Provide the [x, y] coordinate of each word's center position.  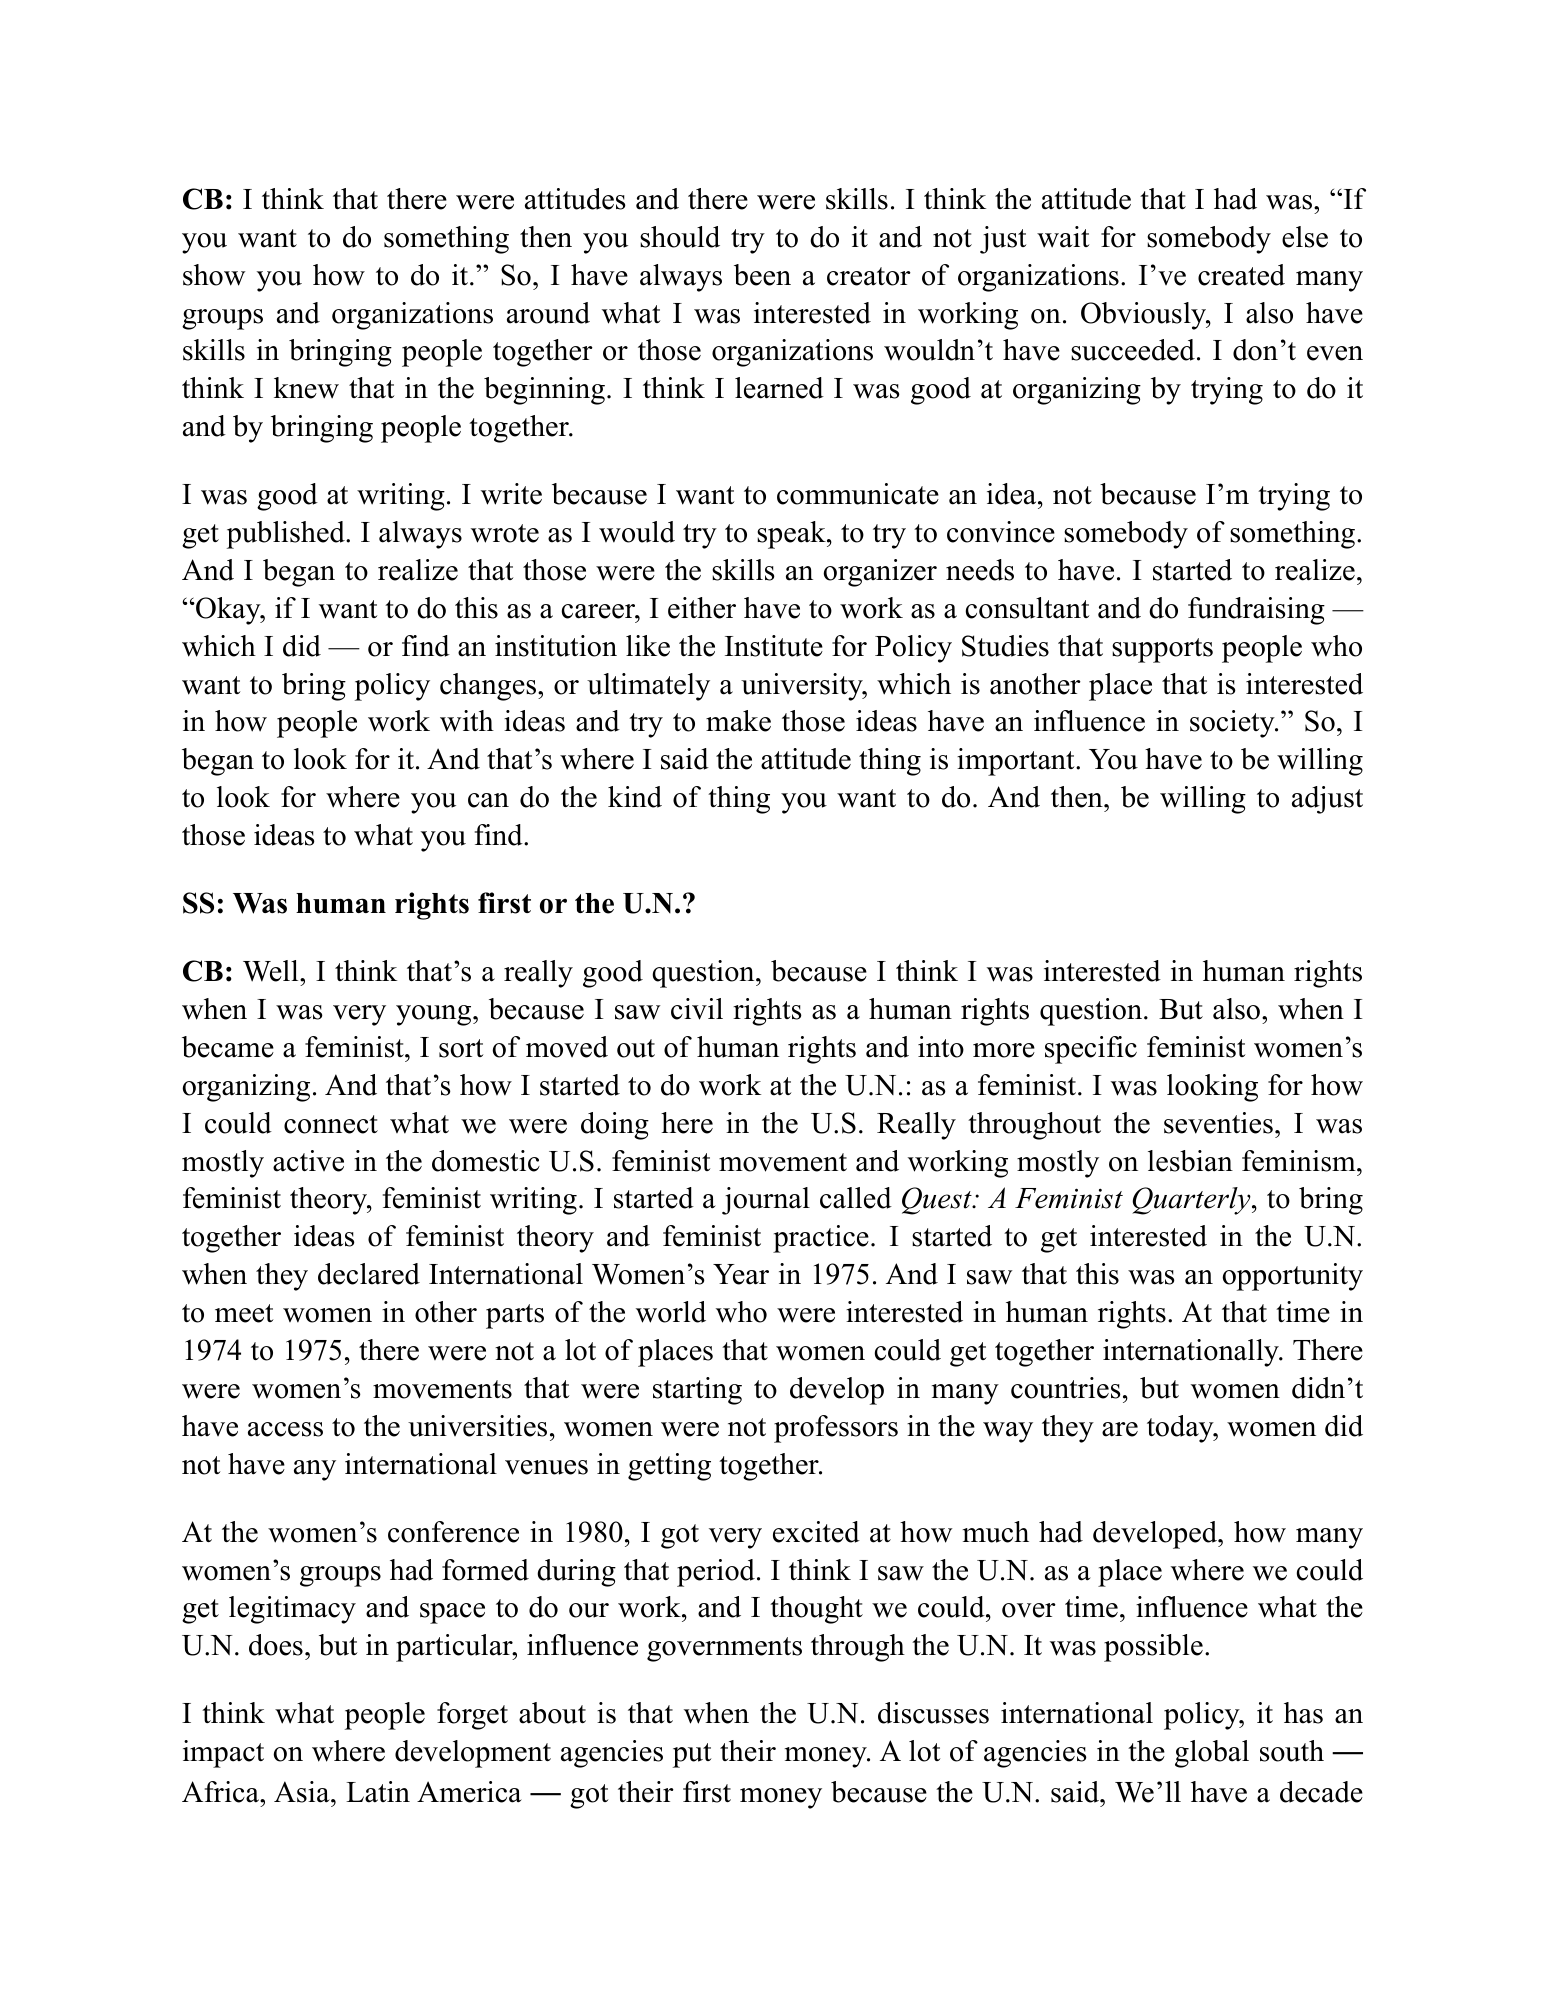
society [1233, 724]
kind [635, 797]
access [285, 1429]
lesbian [1190, 1161]
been [762, 275]
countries [1066, 1388]
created [1241, 275]
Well [272, 971]
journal [766, 1201]
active [308, 1161]
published [287, 535]
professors [836, 1429]
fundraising [1256, 611]
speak [792, 535]
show [214, 275]
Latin [378, 1792]
